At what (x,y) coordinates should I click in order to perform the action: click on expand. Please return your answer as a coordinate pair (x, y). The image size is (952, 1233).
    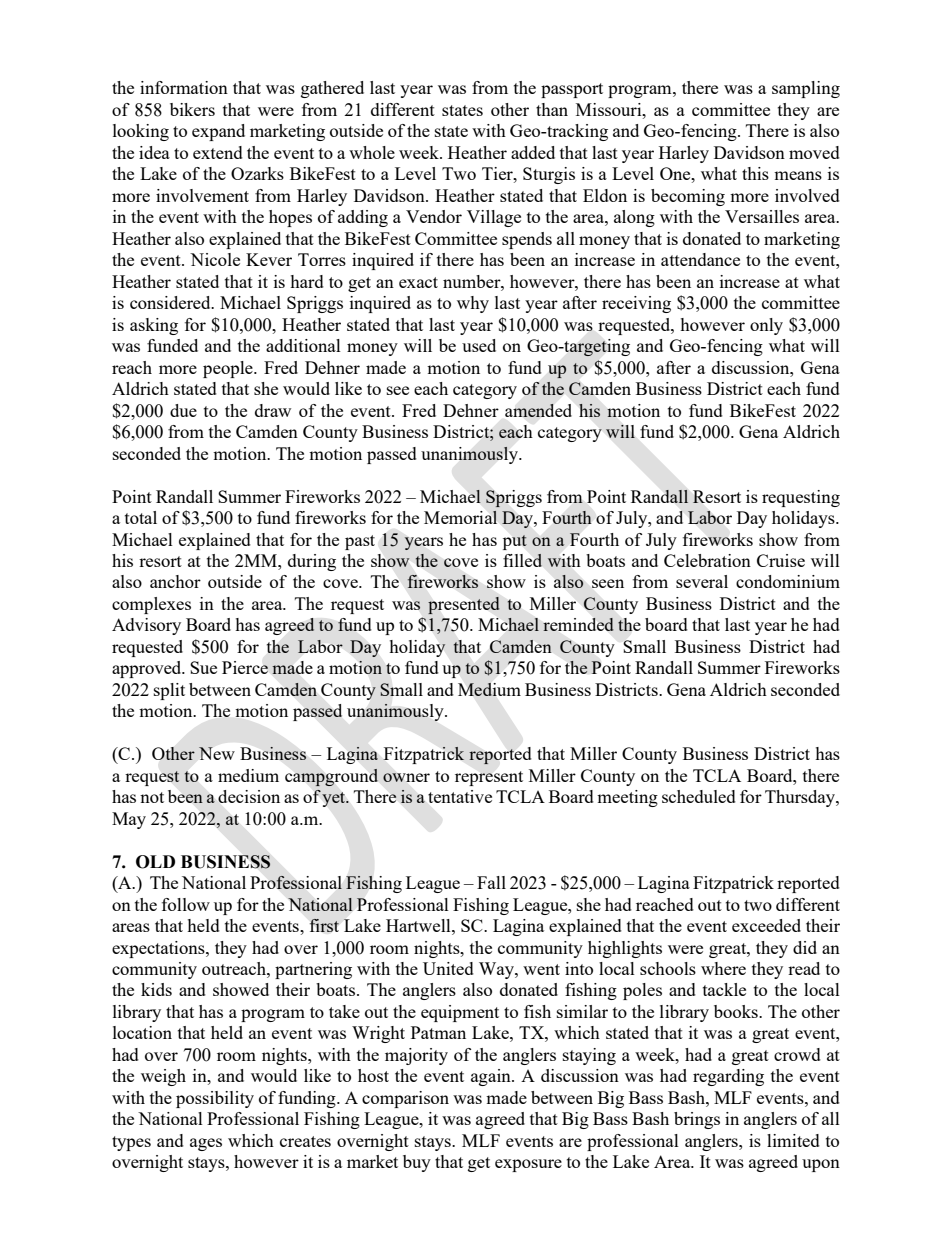
    Looking at the image, I should click on (218, 132).
